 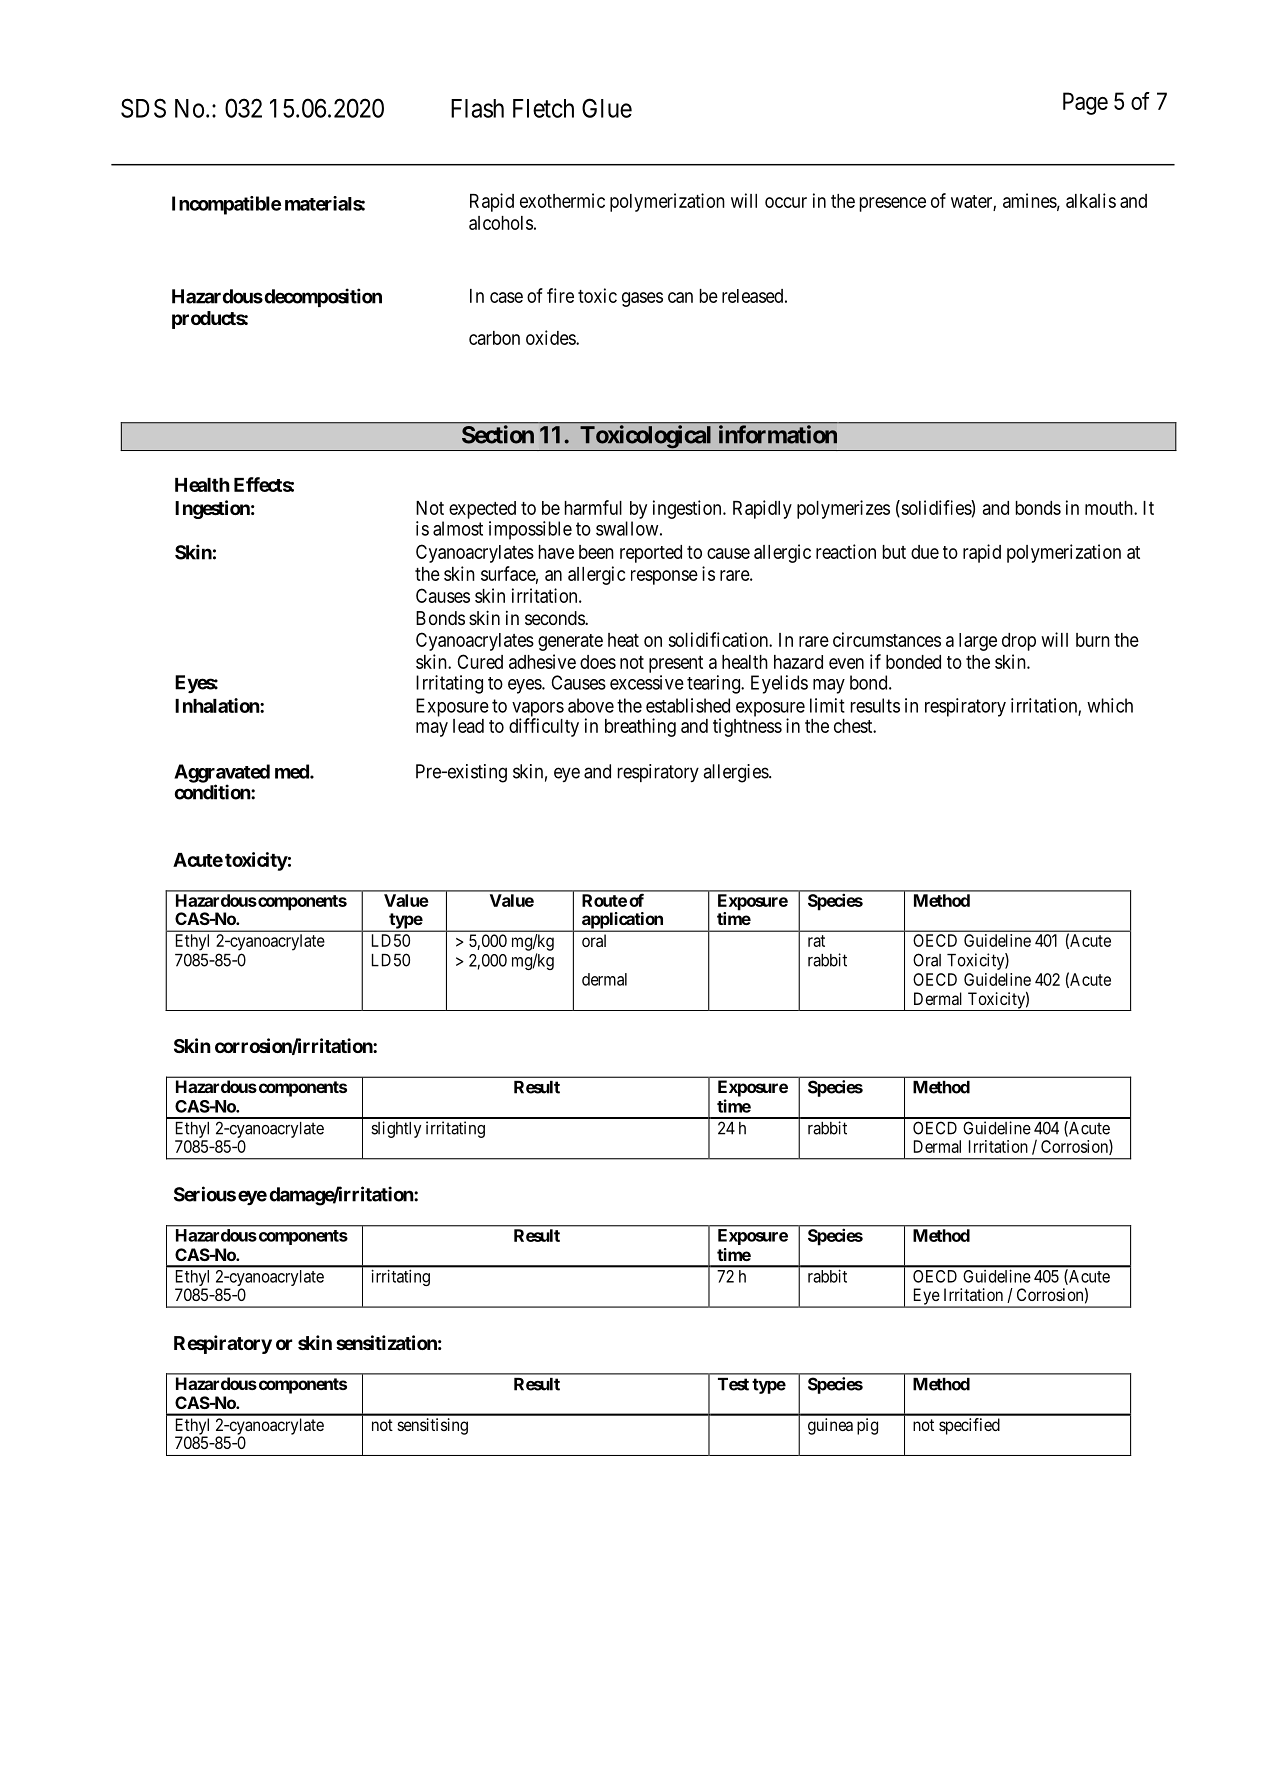 I want to click on Page, so click(x=1085, y=103).
